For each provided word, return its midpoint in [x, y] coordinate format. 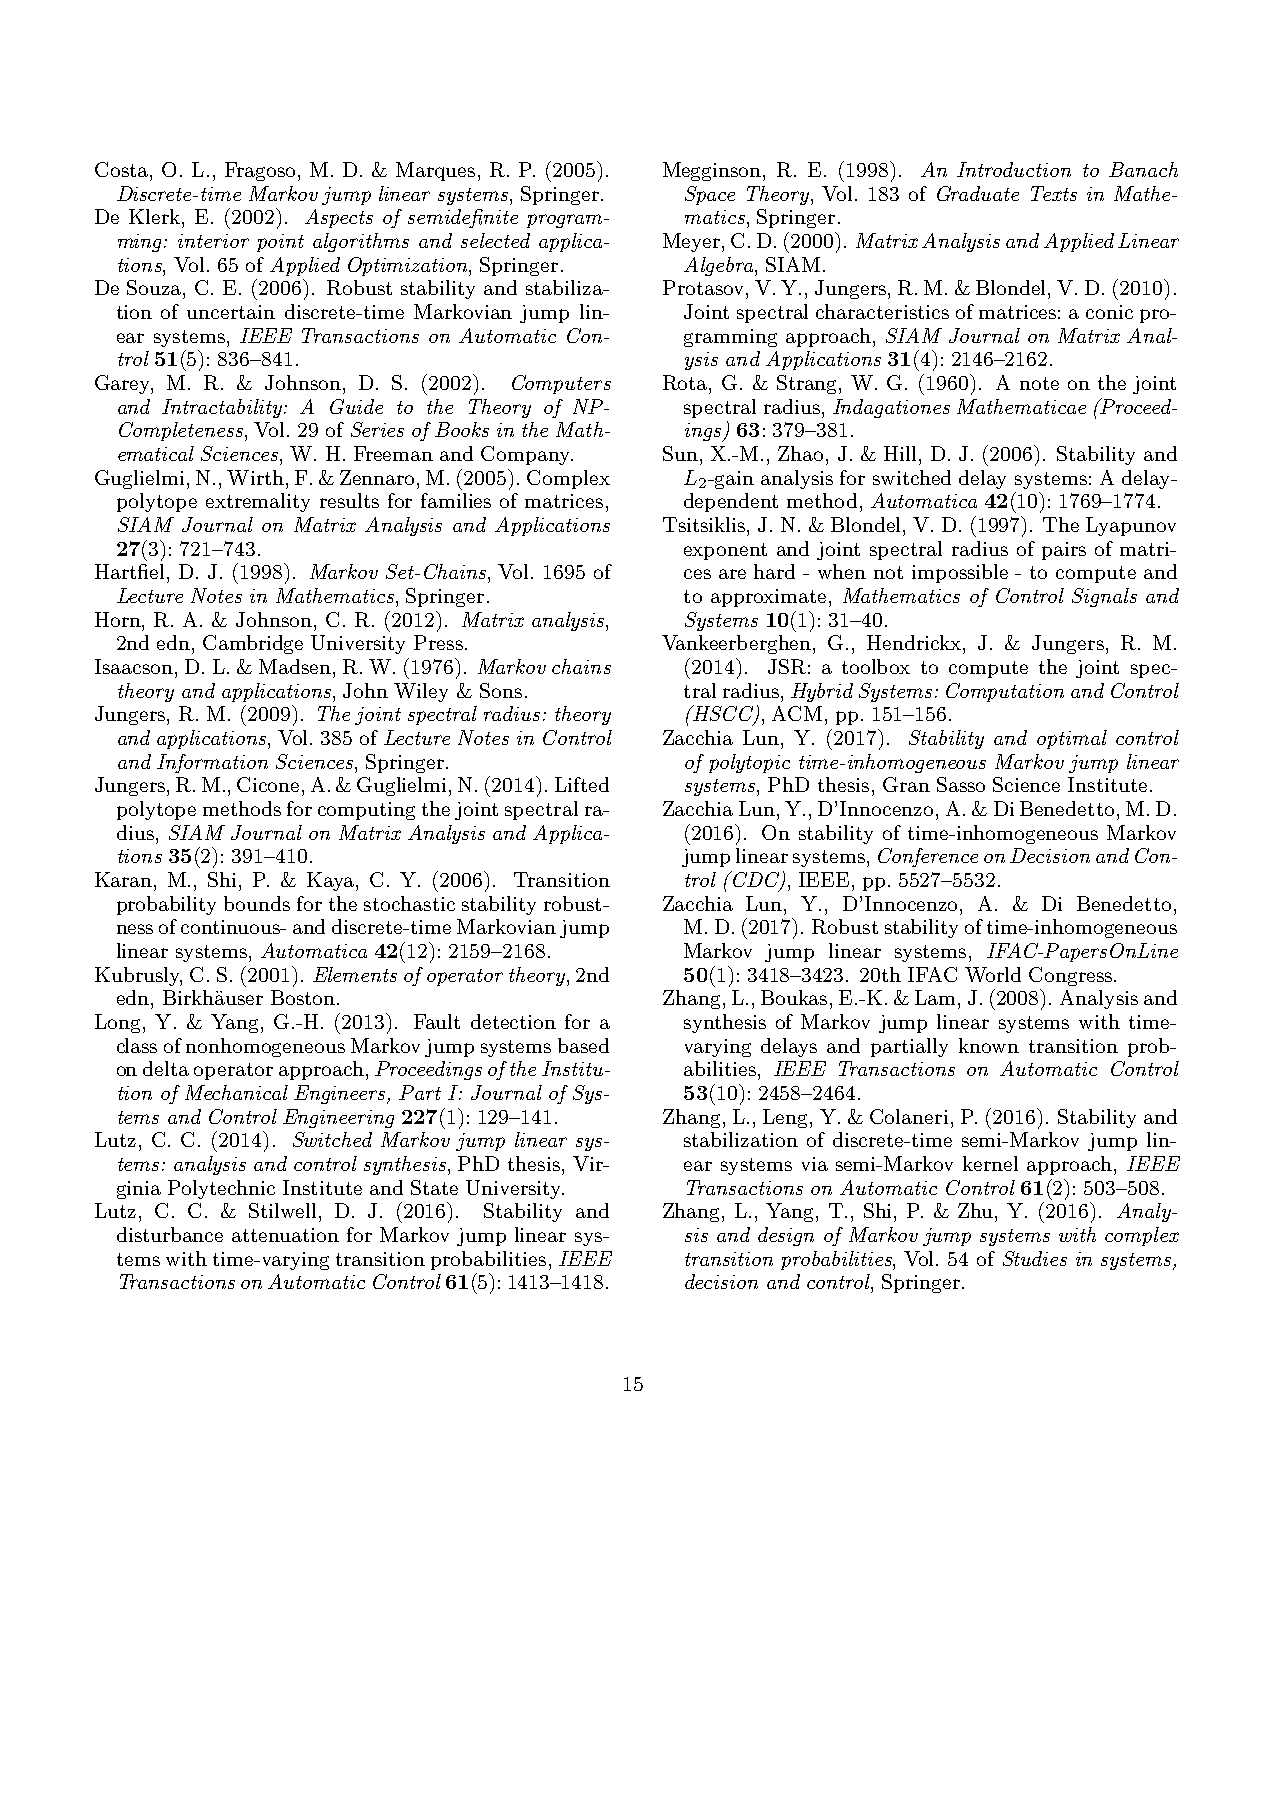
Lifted [582, 784]
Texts [1054, 193]
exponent [725, 551]
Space [710, 195]
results [349, 500]
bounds [257, 903]
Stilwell [282, 1210]
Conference [928, 857]
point [280, 243]
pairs [1064, 551]
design [786, 1236]
